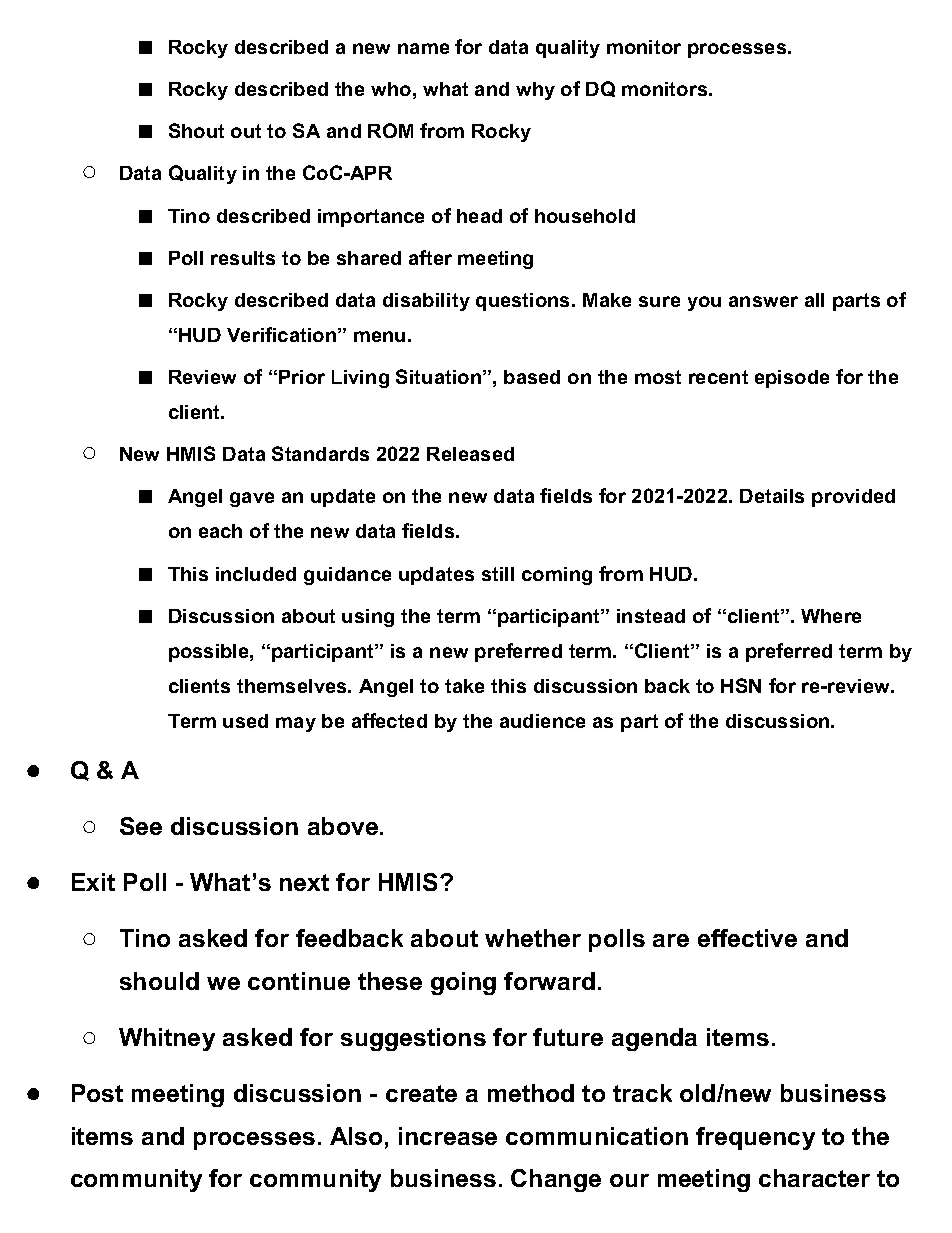 This screenshot has width=952, height=1233. What do you see at coordinates (97, 1093) in the screenshot?
I see `Post` at bounding box center [97, 1093].
